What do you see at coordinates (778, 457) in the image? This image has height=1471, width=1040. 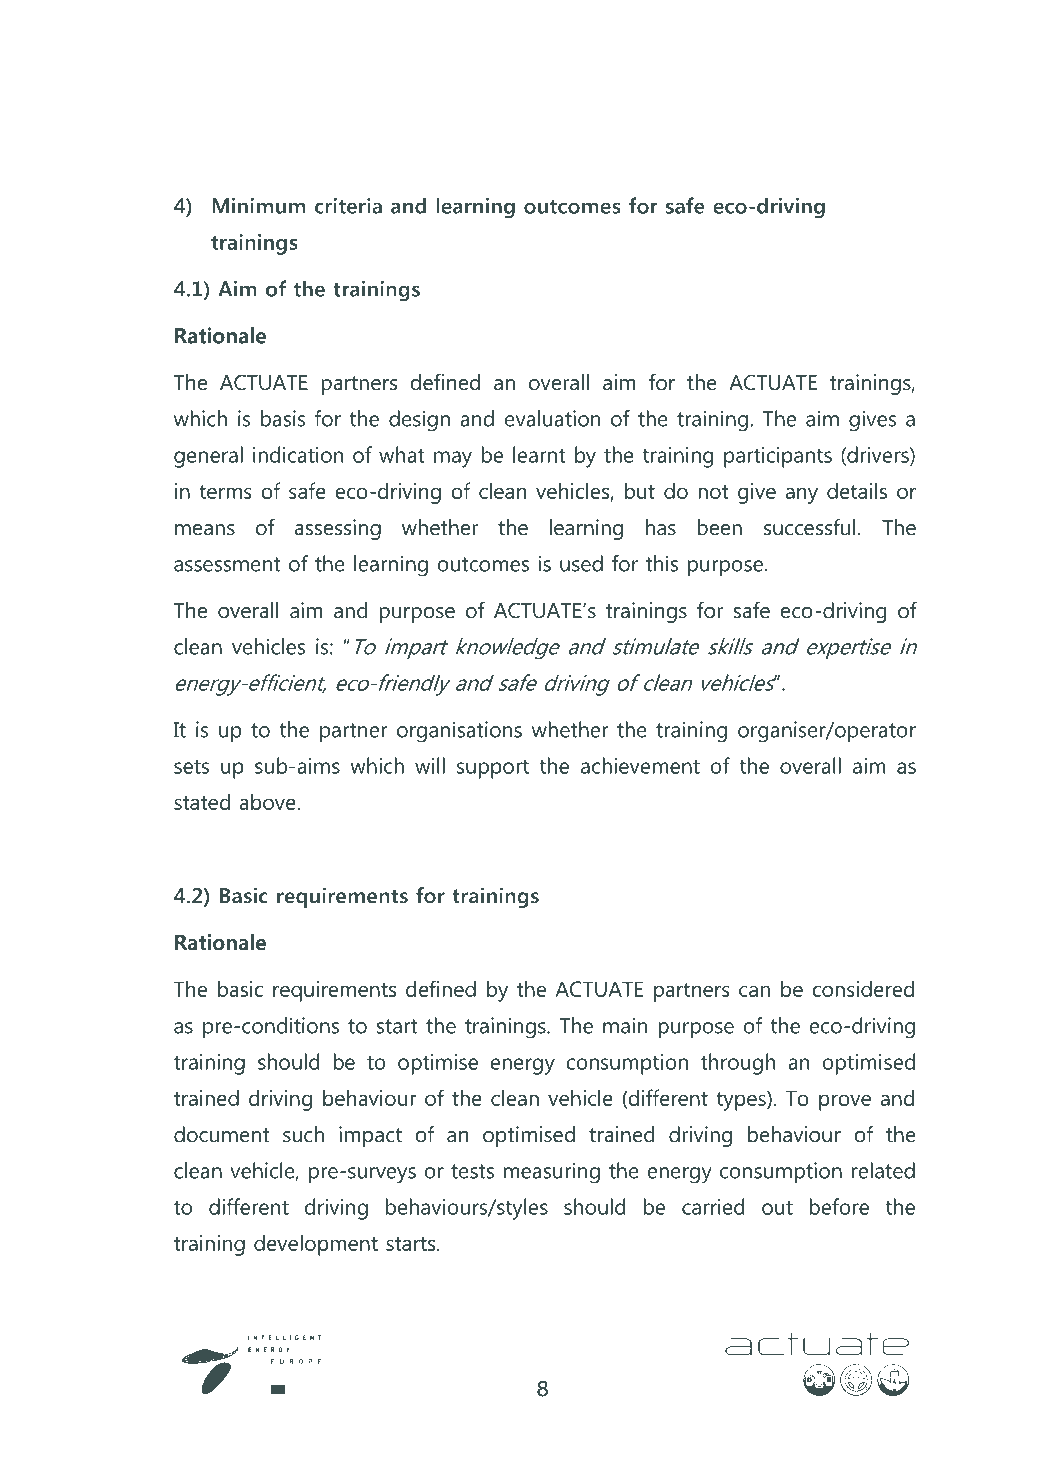 I see `participants` at bounding box center [778, 457].
